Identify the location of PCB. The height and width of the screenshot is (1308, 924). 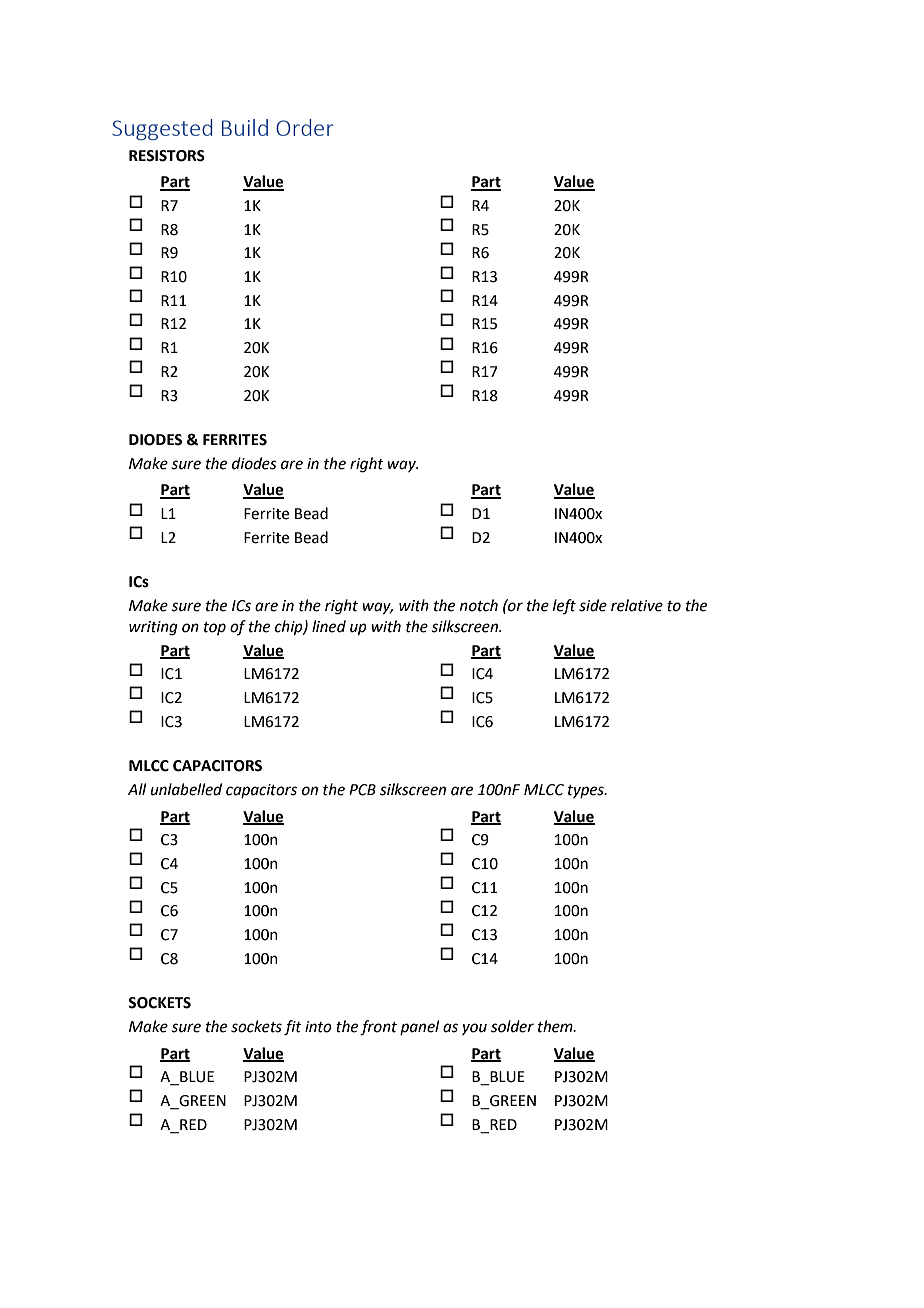
(362, 790).
